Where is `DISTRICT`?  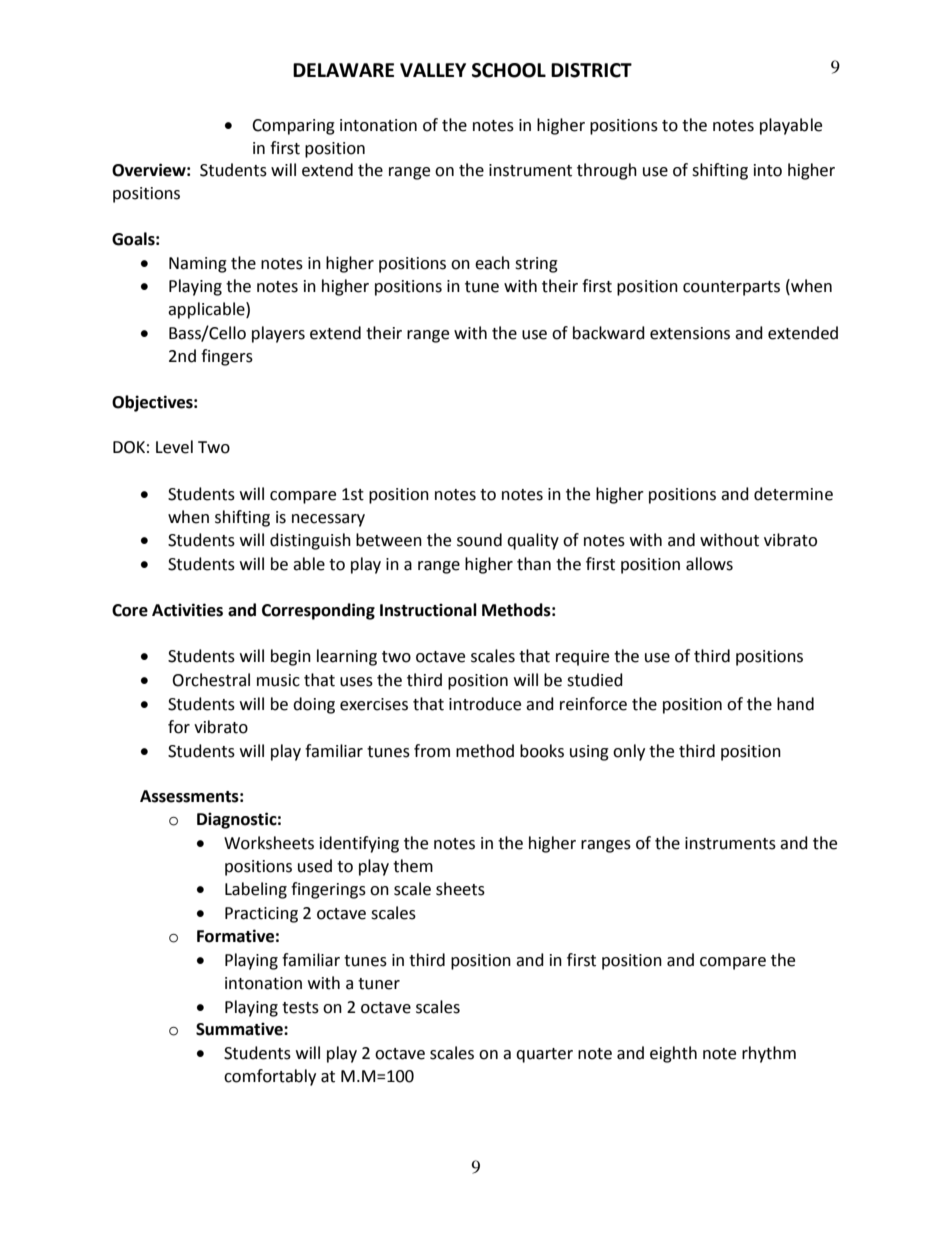 DISTRICT is located at coordinates (591, 70).
